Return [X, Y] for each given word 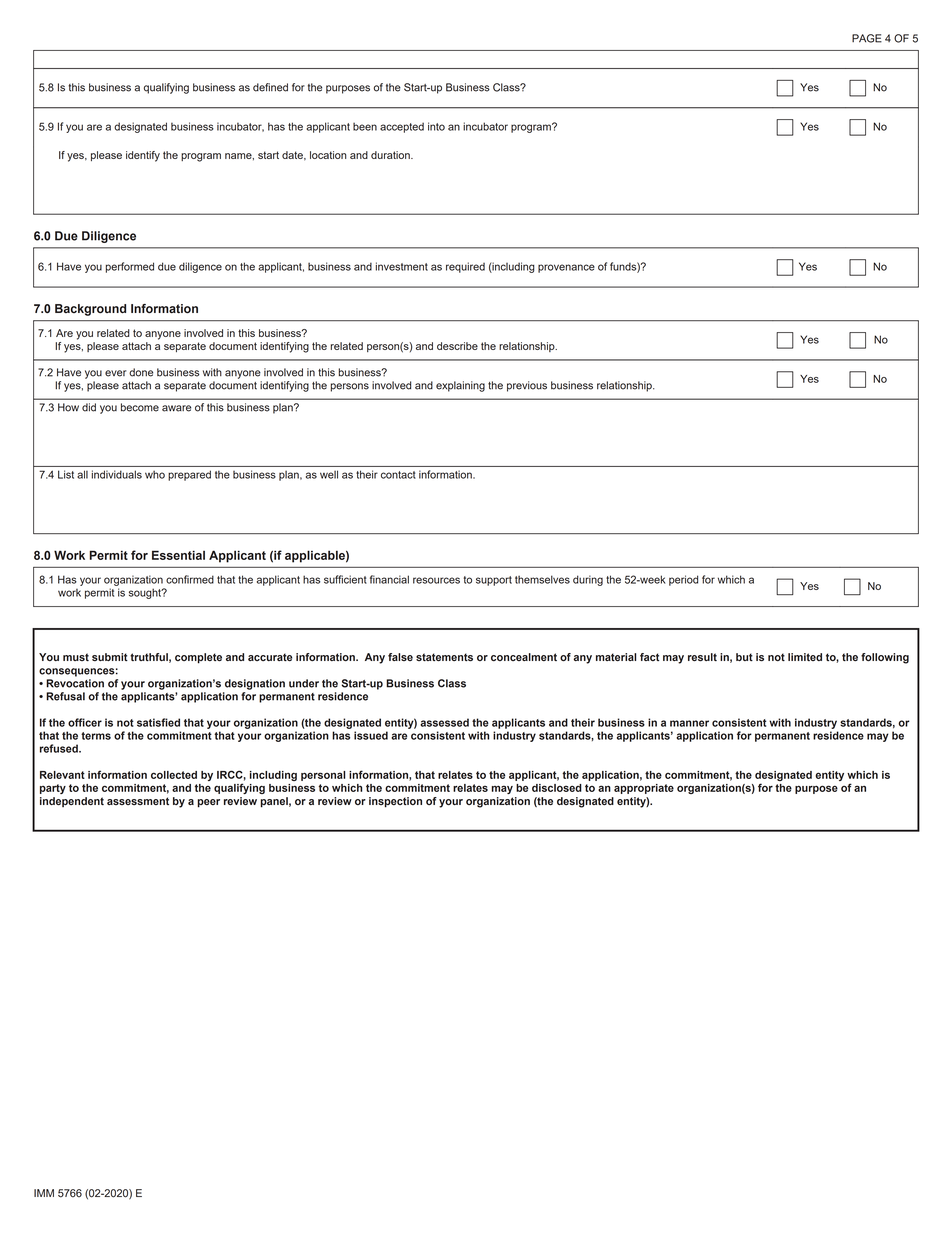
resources [436, 580]
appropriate [644, 789]
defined [270, 87]
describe [457, 346]
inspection [395, 802]
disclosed [557, 788]
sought [146, 593]
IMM [44, 1193]
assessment [138, 801]
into [436, 126]
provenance [566, 268]
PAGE [867, 38]
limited [805, 657]
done [141, 372]
